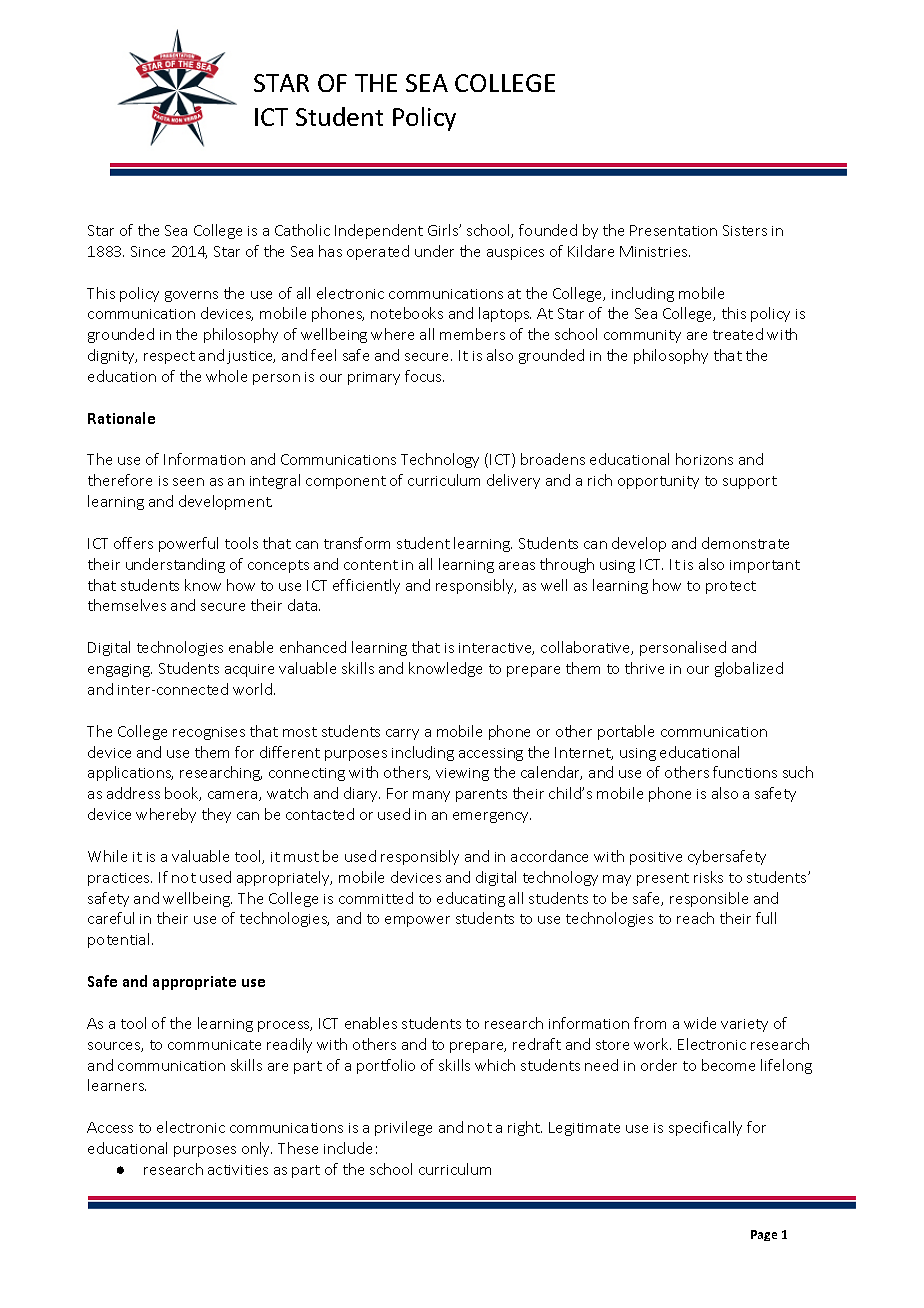 The image size is (924, 1308). What do you see at coordinates (209, 733) in the screenshot?
I see `recognises` at bounding box center [209, 733].
